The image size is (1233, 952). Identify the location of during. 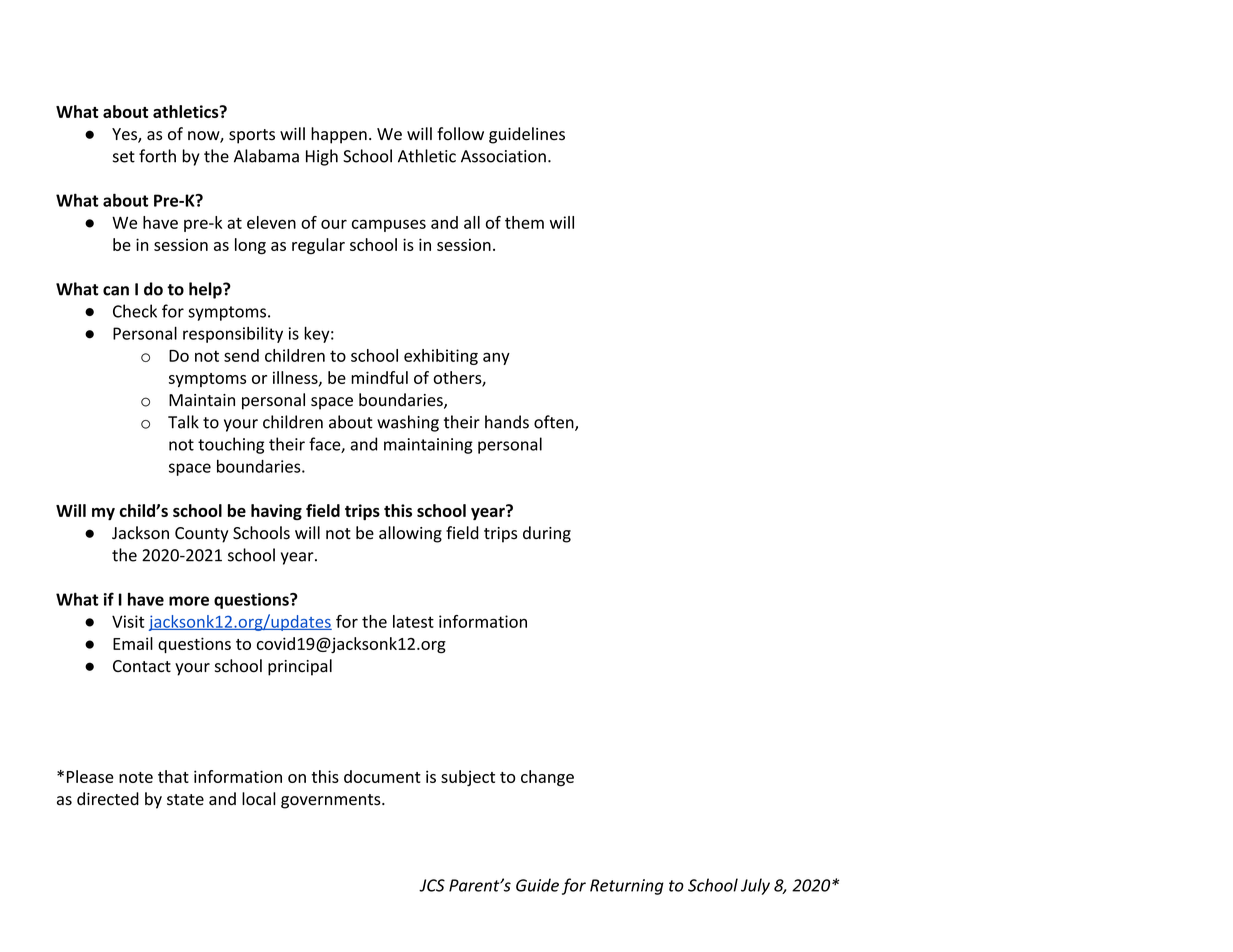
(547, 534).
